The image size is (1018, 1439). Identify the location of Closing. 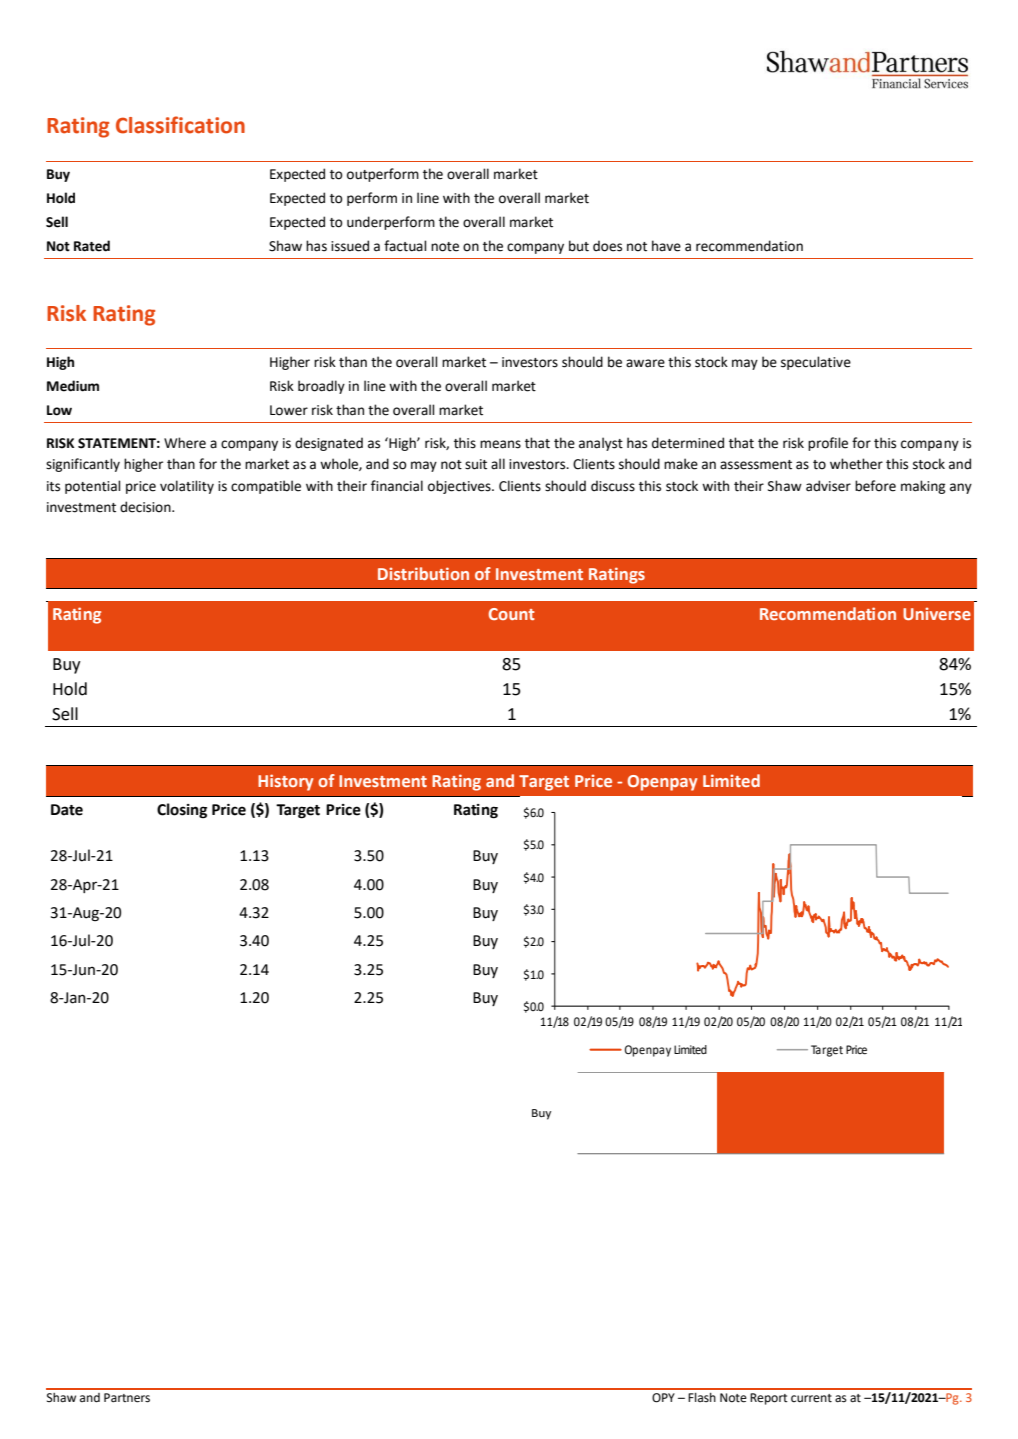
(182, 810).
